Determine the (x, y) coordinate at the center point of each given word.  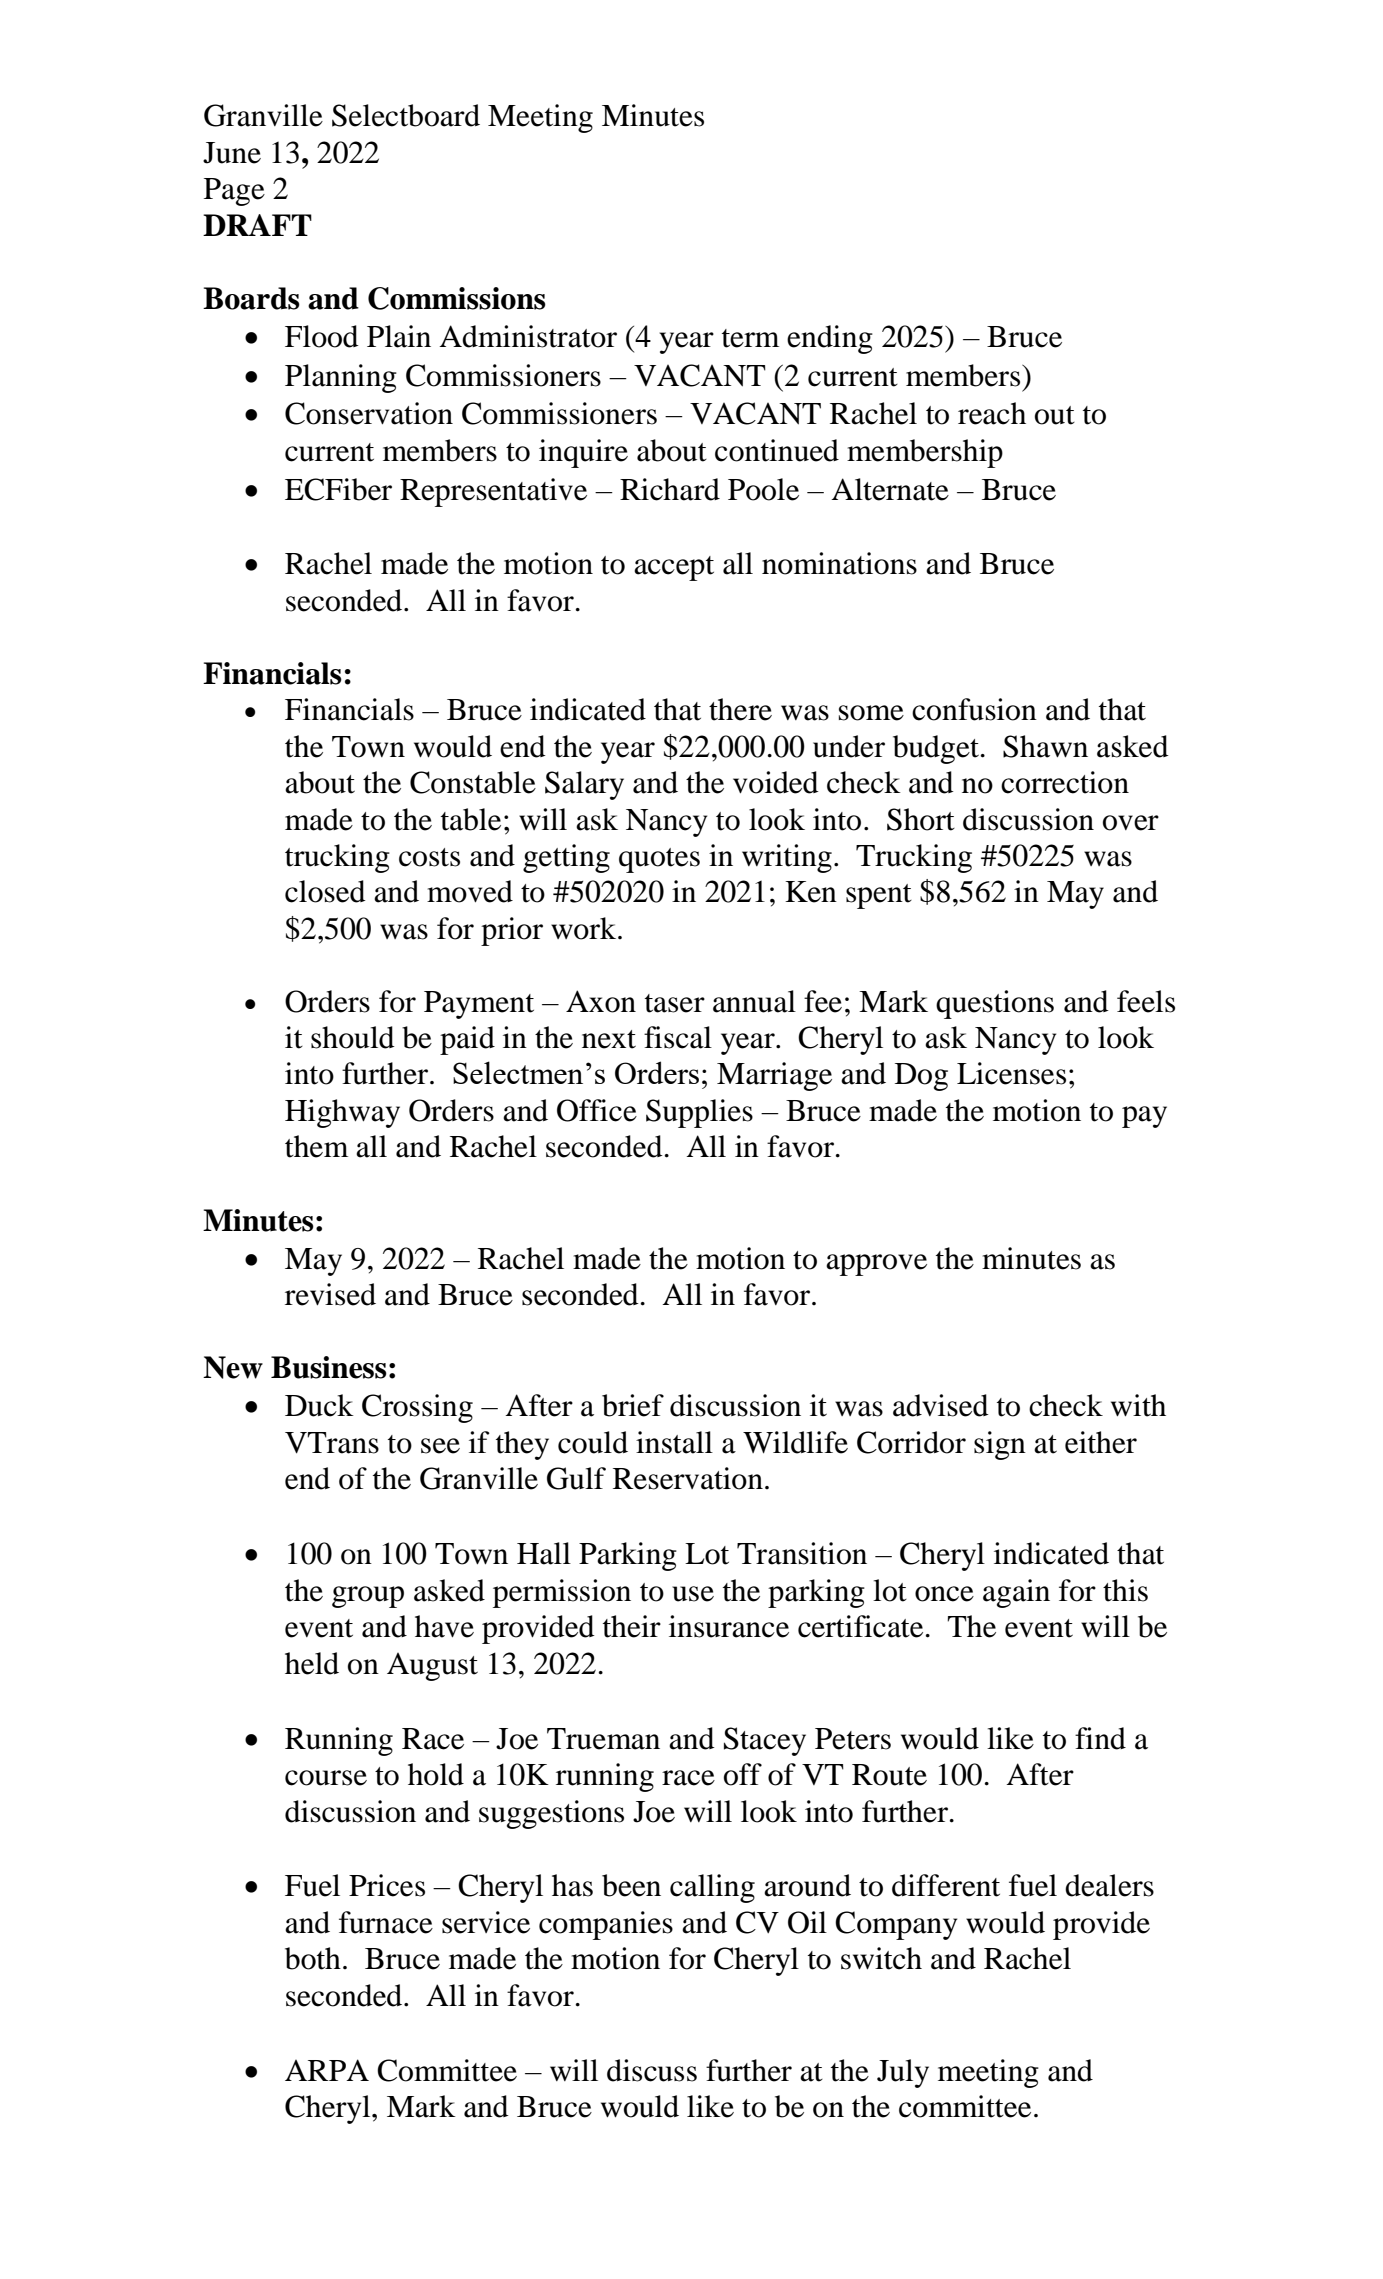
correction (1065, 782)
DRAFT (257, 225)
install (674, 1442)
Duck (319, 1405)
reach (992, 413)
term (750, 338)
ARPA (327, 2070)
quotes (659, 860)
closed (325, 891)
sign (1000, 1445)
